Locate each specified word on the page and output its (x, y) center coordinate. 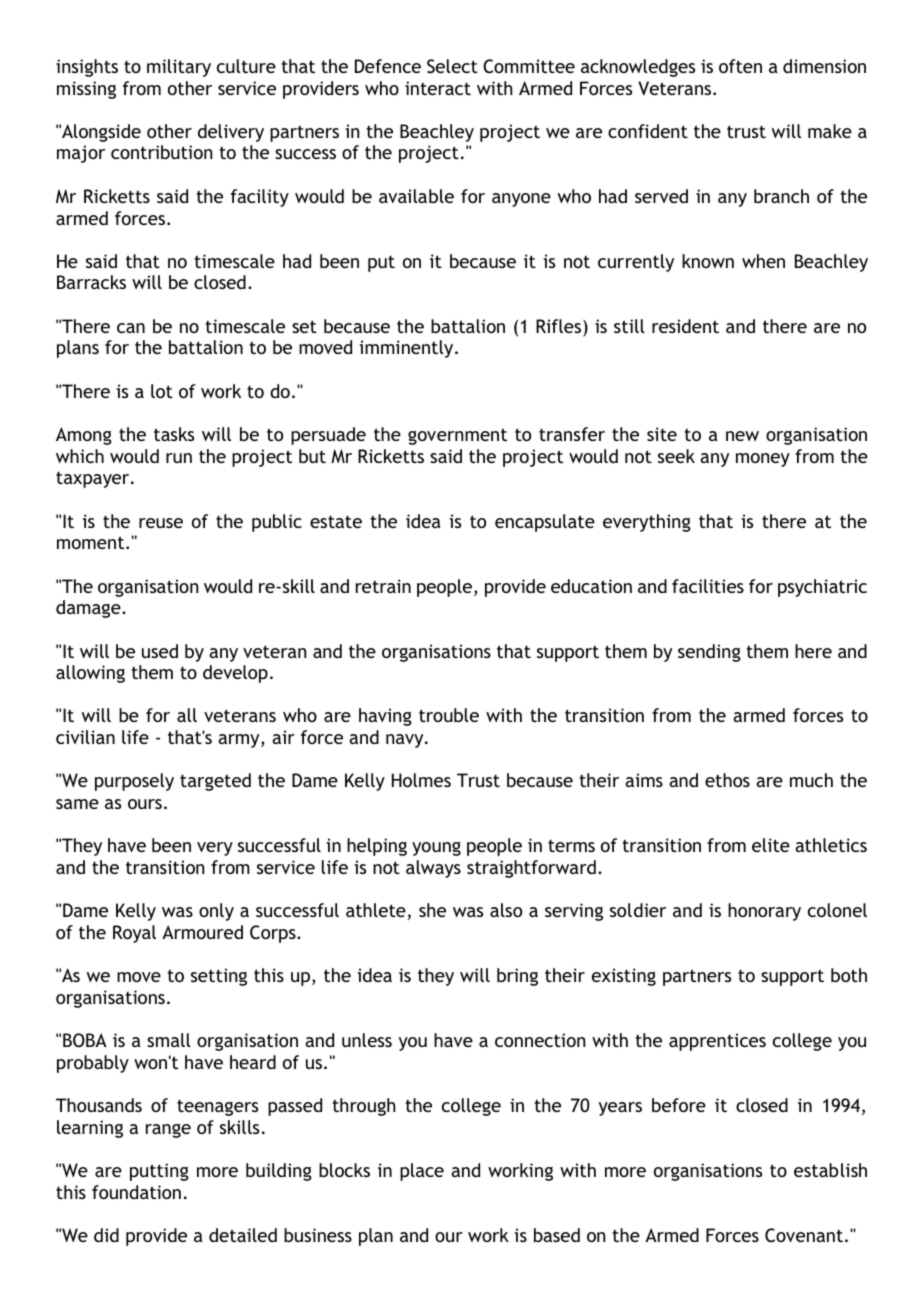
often (740, 66)
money (763, 460)
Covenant (804, 1235)
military (179, 68)
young (436, 849)
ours (145, 804)
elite (771, 845)
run (179, 458)
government (457, 436)
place (422, 1172)
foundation (136, 1192)
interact (438, 88)
